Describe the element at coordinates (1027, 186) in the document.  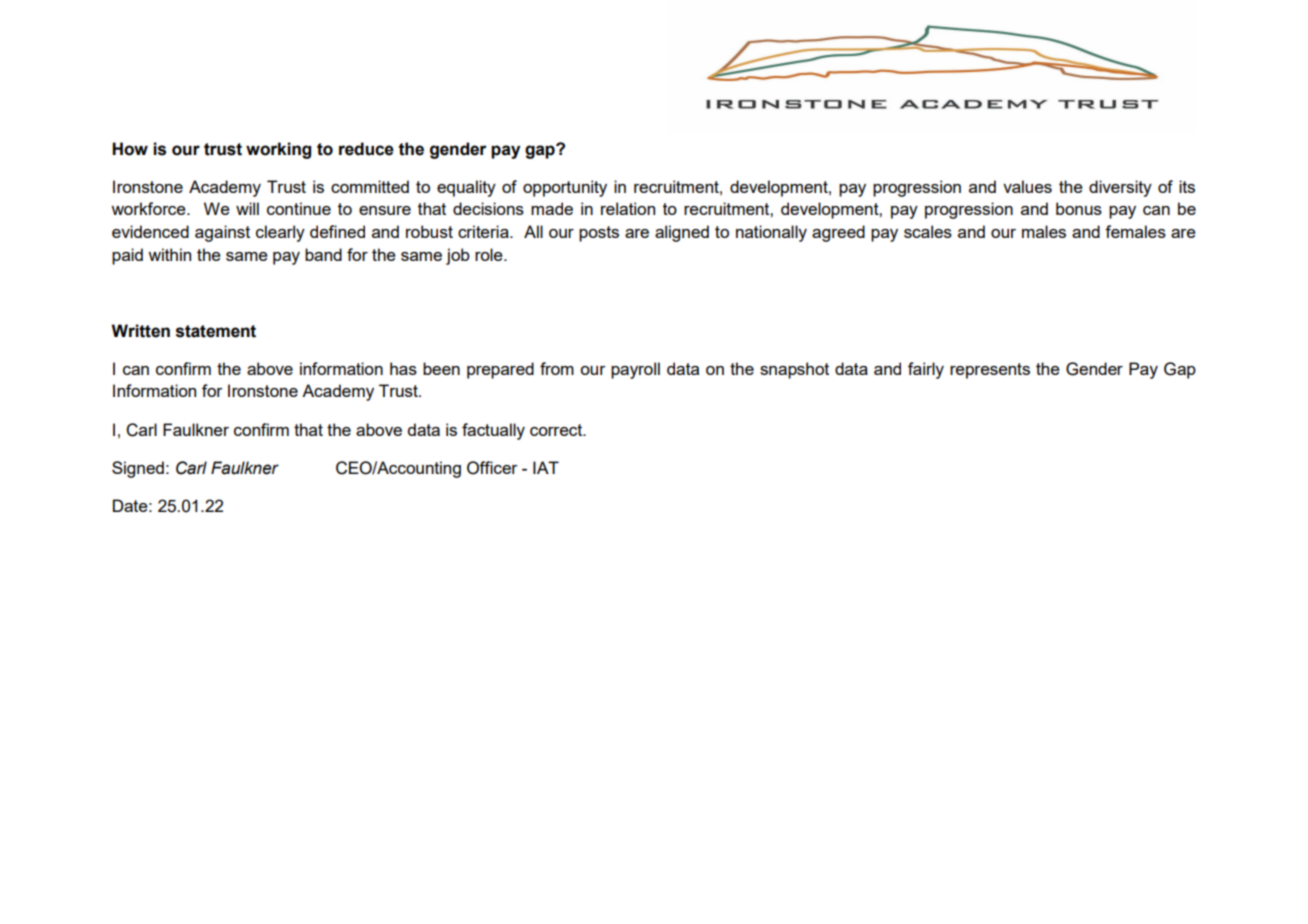
I see `values` at that location.
